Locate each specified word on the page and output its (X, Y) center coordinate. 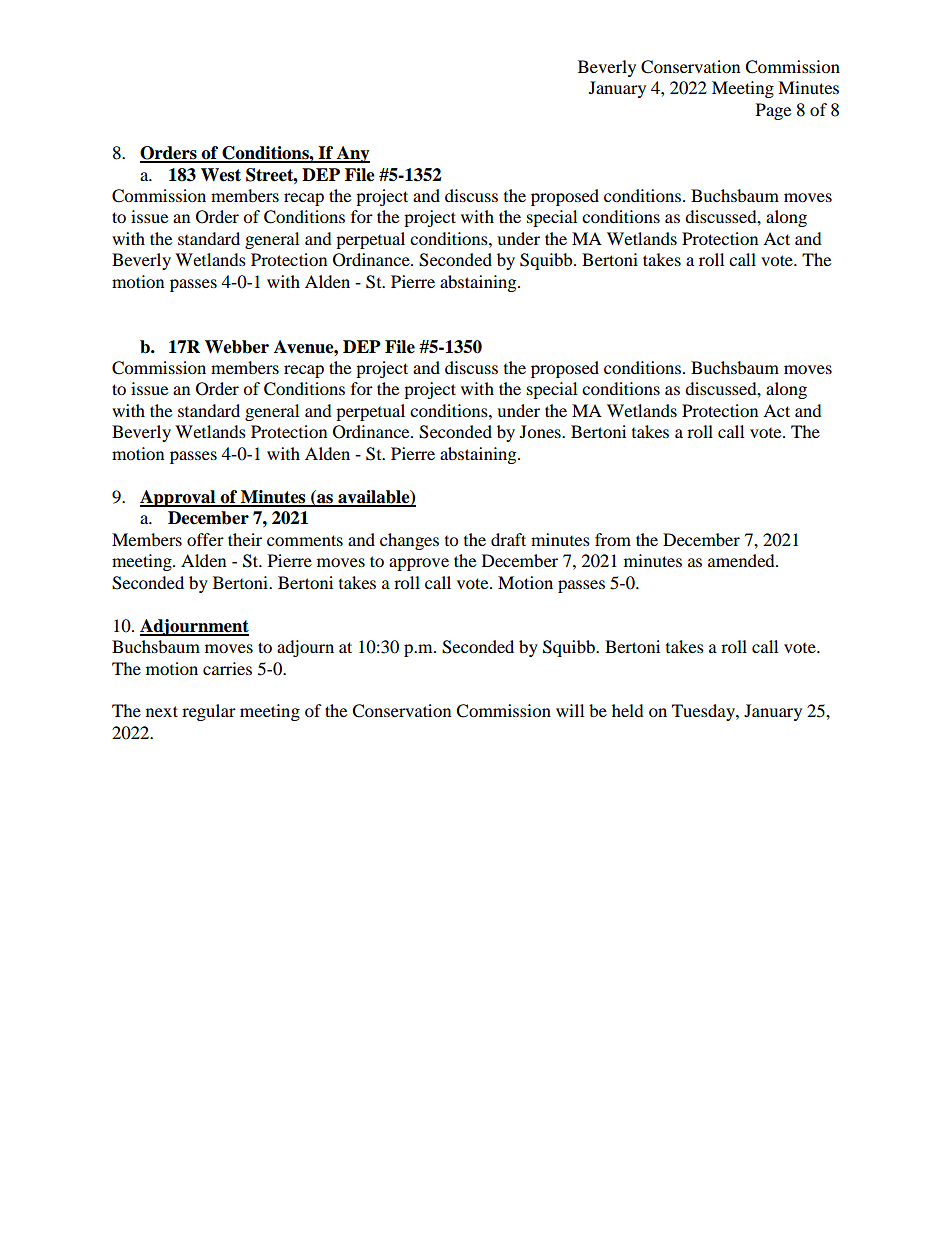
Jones (541, 431)
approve (419, 564)
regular (209, 712)
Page (773, 111)
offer (205, 539)
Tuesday (704, 712)
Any (352, 154)
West (221, 175)
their (245, 539)
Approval (179, 498)
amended (742, 560)
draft (508, 539)
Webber (237, 347)
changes (409, 541)
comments (305, 540)
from (613, 539)
